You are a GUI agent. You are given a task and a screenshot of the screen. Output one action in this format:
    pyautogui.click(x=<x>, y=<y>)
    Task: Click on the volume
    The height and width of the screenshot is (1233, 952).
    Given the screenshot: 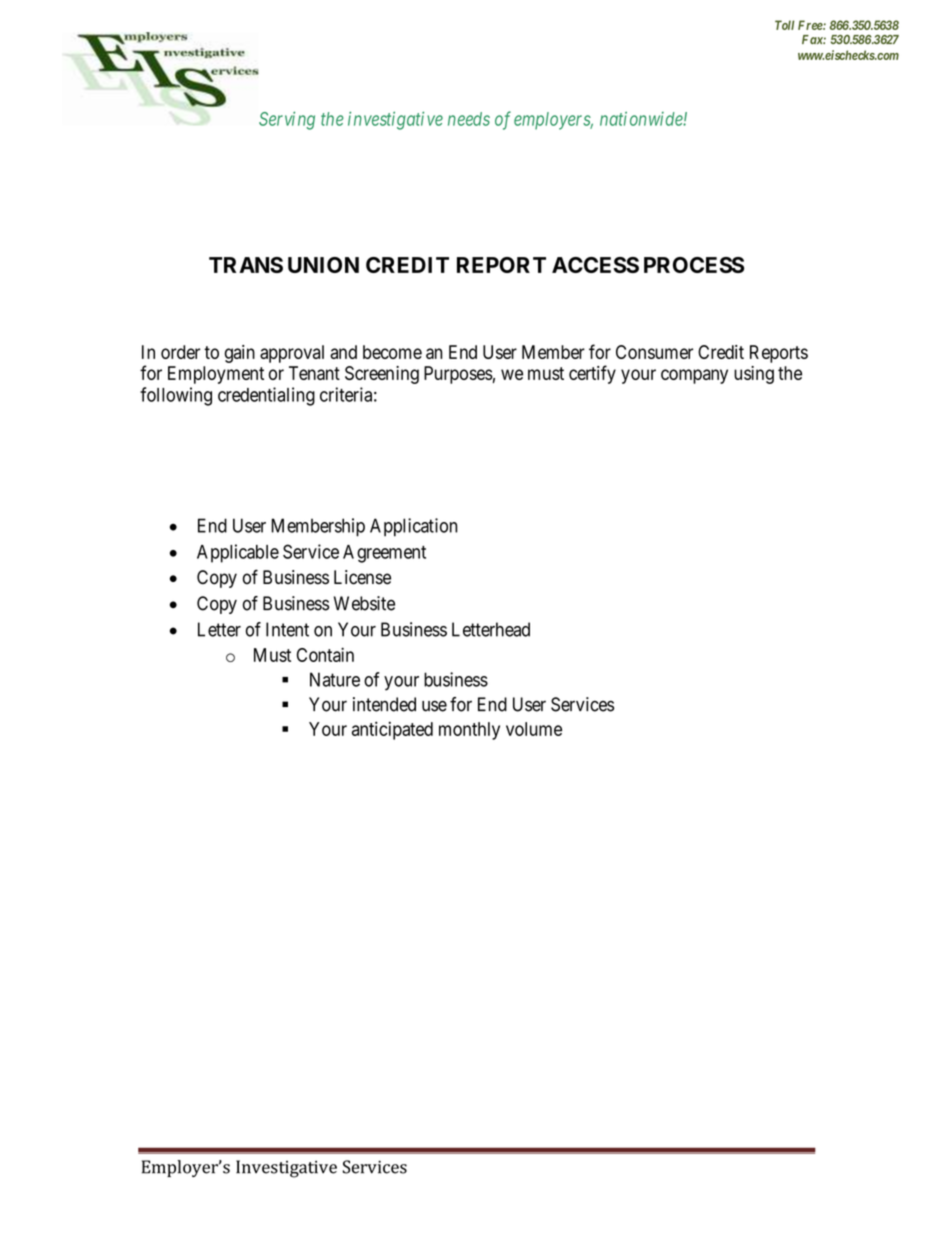 What is the action you would take?
    pyautogui.click(x=534, y=729)
